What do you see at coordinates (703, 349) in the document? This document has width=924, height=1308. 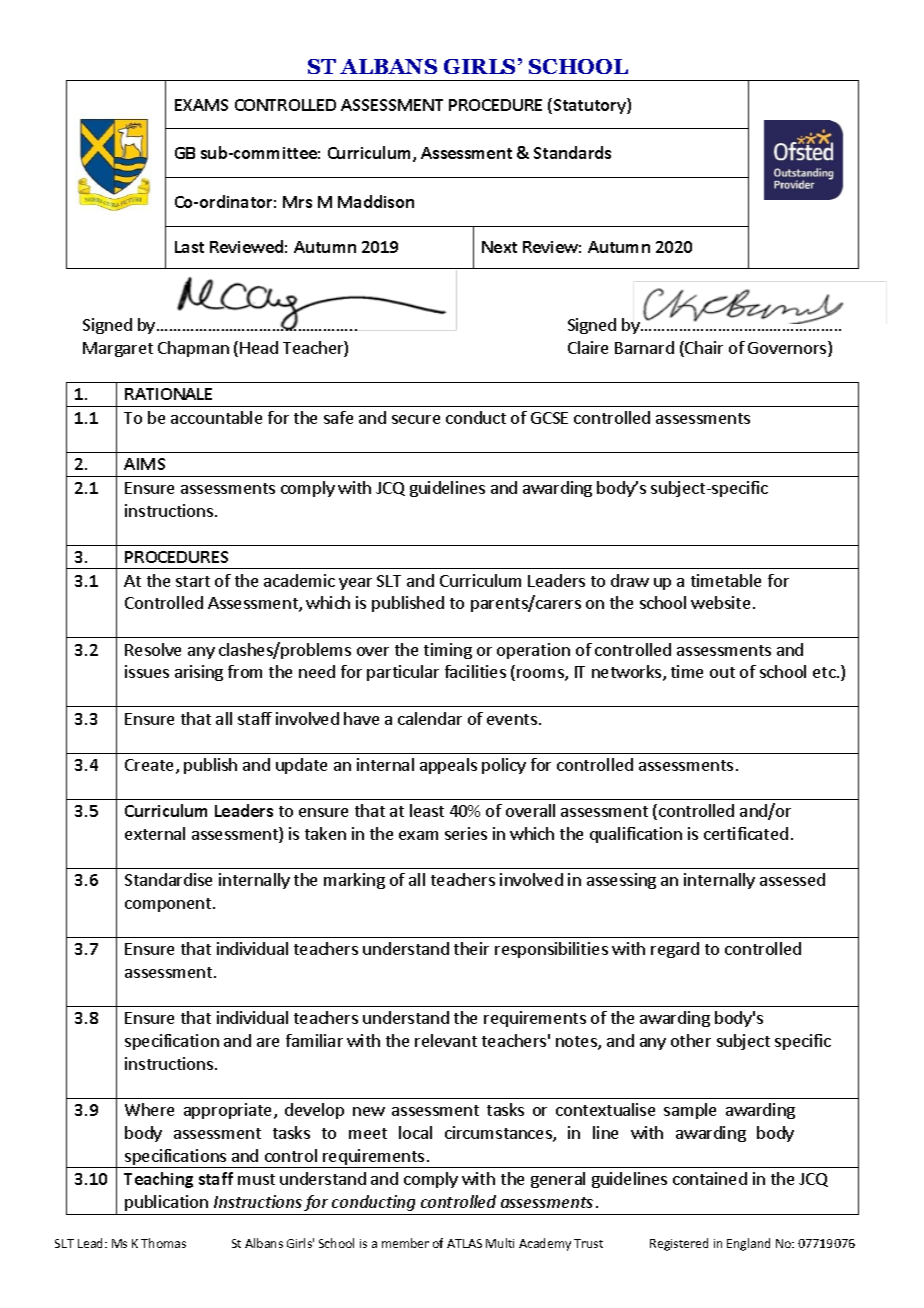 I see `Chair` at bounding box center [703, 349].
